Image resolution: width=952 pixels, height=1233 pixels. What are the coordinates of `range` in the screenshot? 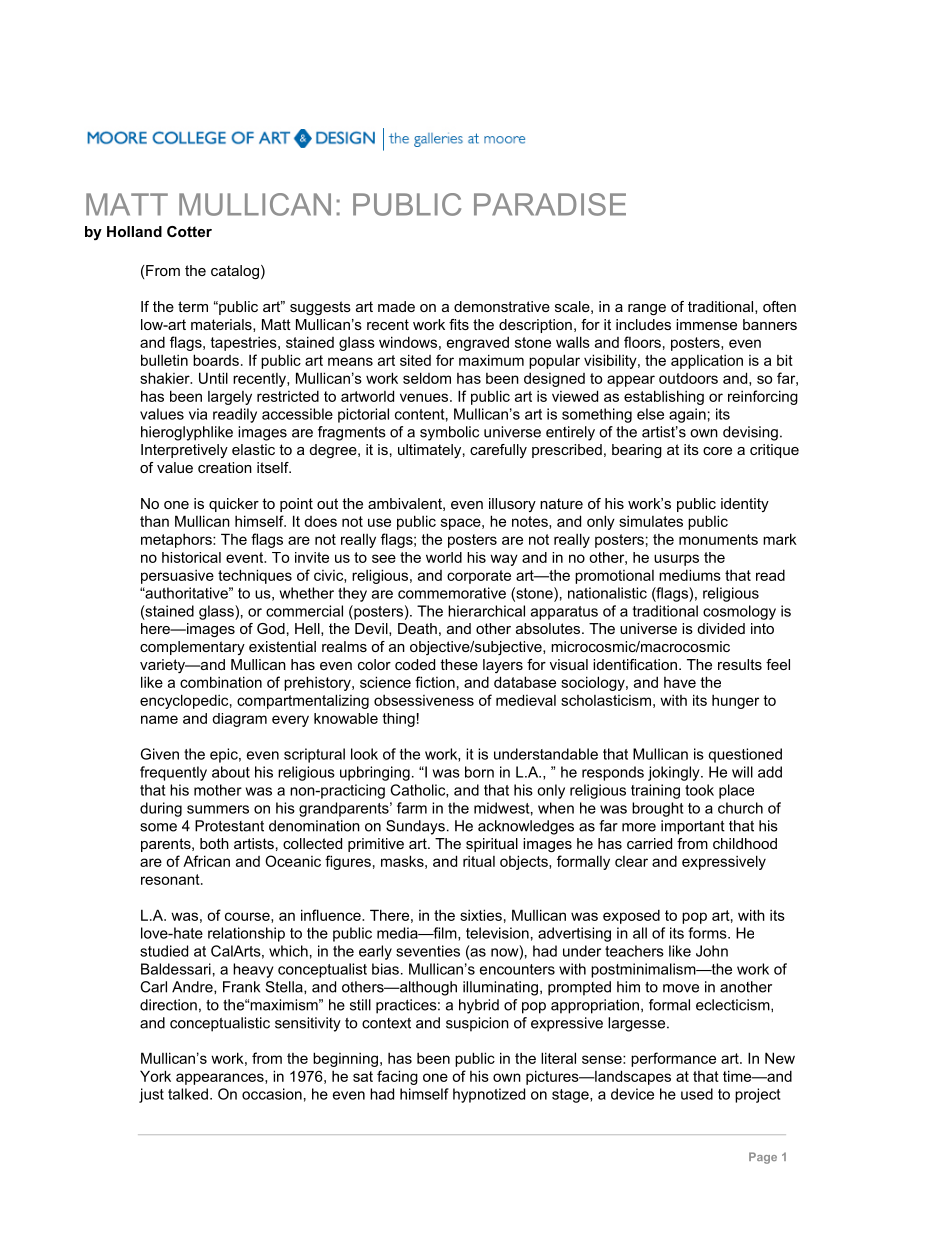 It's located at (647, 310).
